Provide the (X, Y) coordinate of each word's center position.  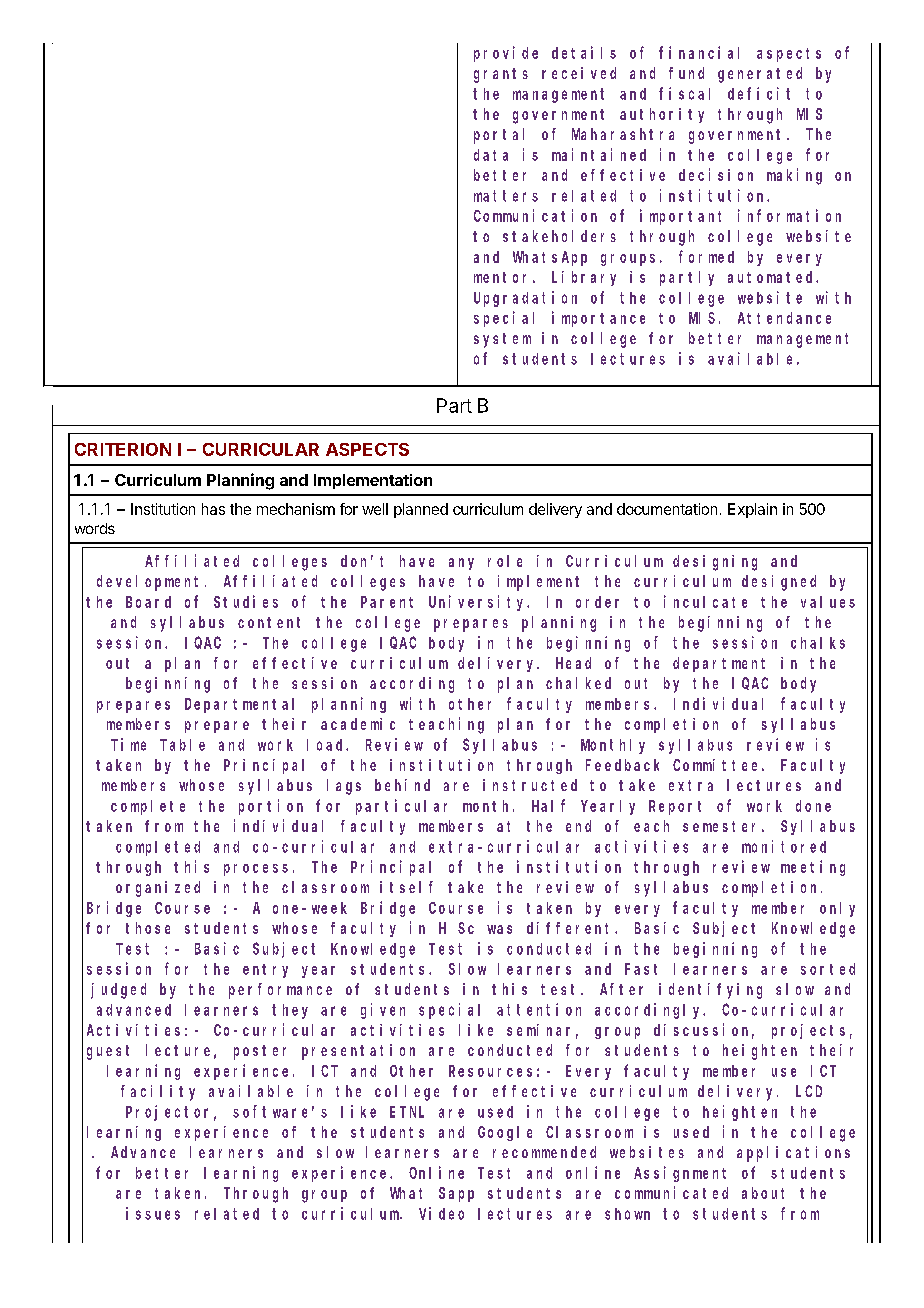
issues (153, 1213)
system (502, 340)
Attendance (784, 318)
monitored (784, 846)
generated (760, 75)
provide (506, 54)
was (499, 929)
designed (779, 583)
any (461, 564)
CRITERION (123, 449)
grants (501, 75)
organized (158, 889)
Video (441, 1213)
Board (148, 602)
